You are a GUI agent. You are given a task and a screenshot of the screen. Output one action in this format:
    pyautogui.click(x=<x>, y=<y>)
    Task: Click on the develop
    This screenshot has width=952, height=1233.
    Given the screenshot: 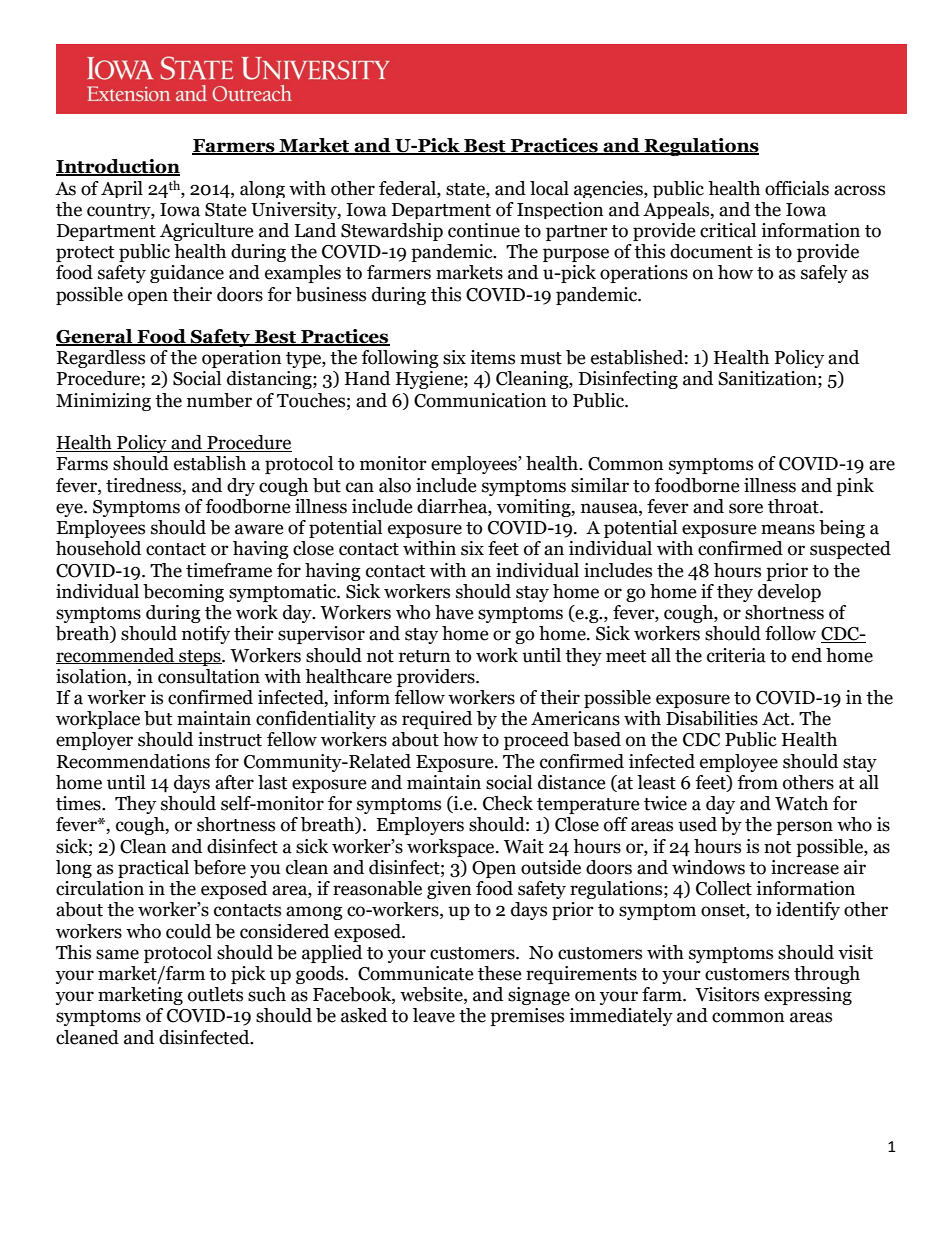 What is the action you would take?
    pyautogui.click(x=789, y=593)
